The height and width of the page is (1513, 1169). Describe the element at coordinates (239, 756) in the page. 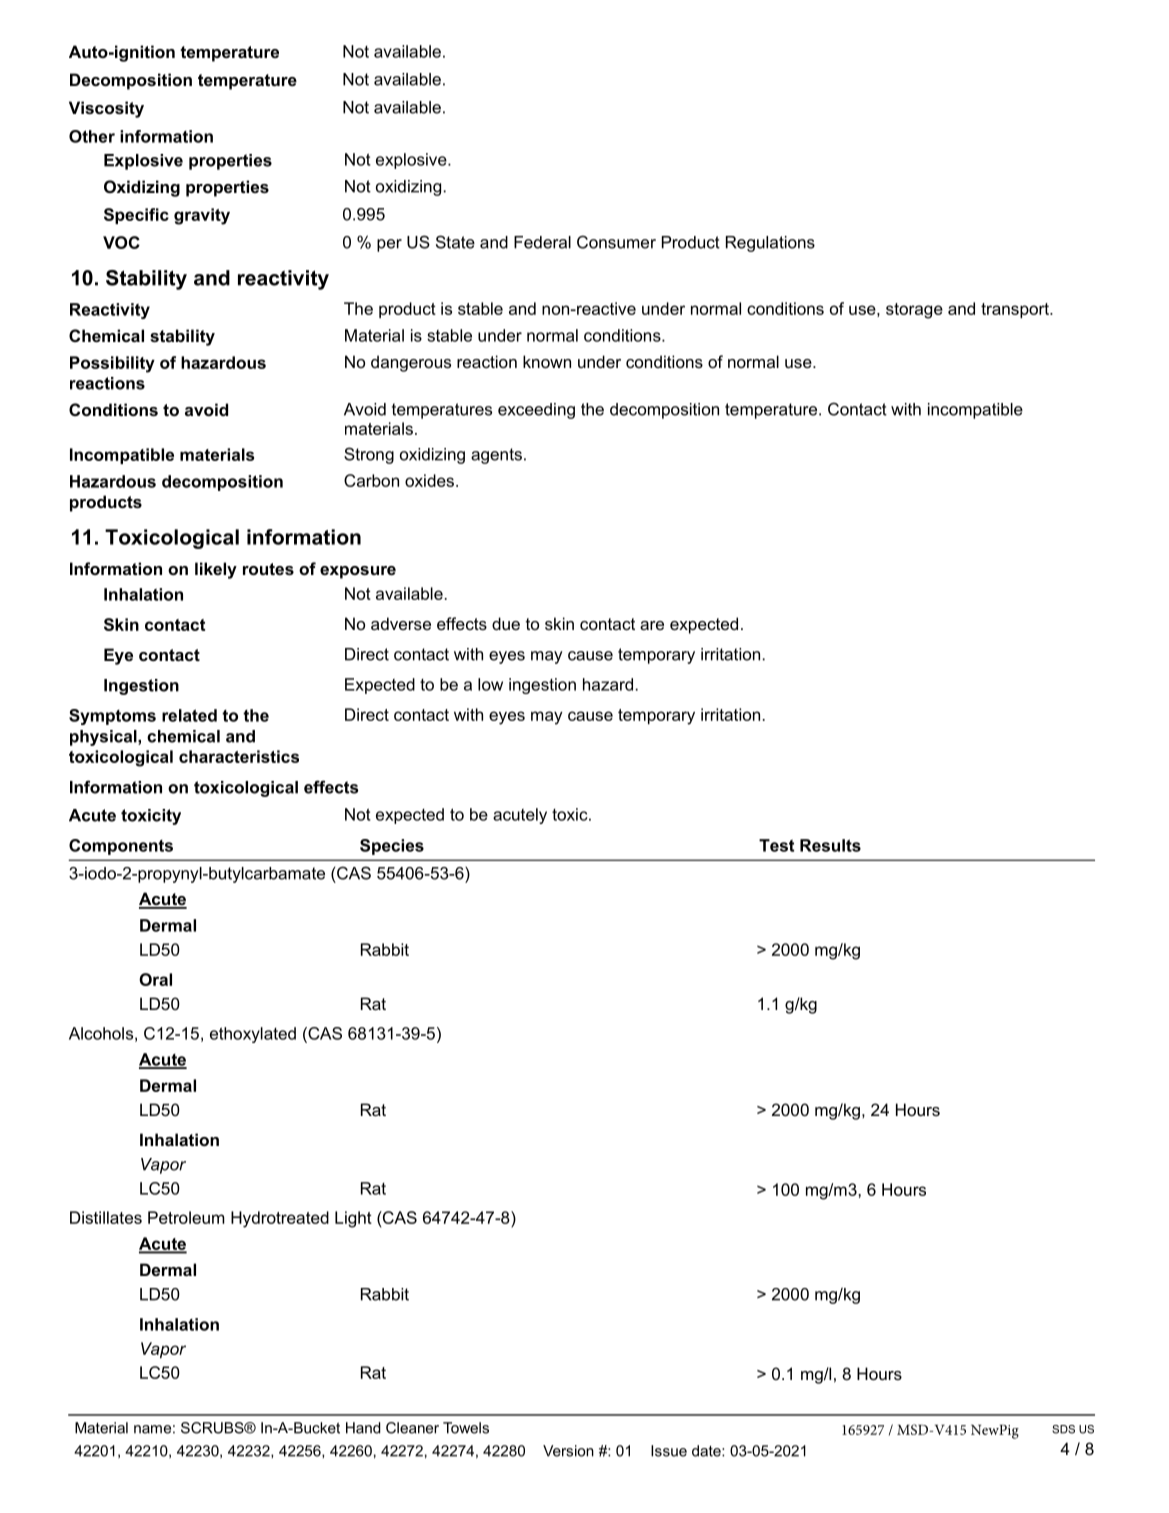

I see `characteristics` at that location.
